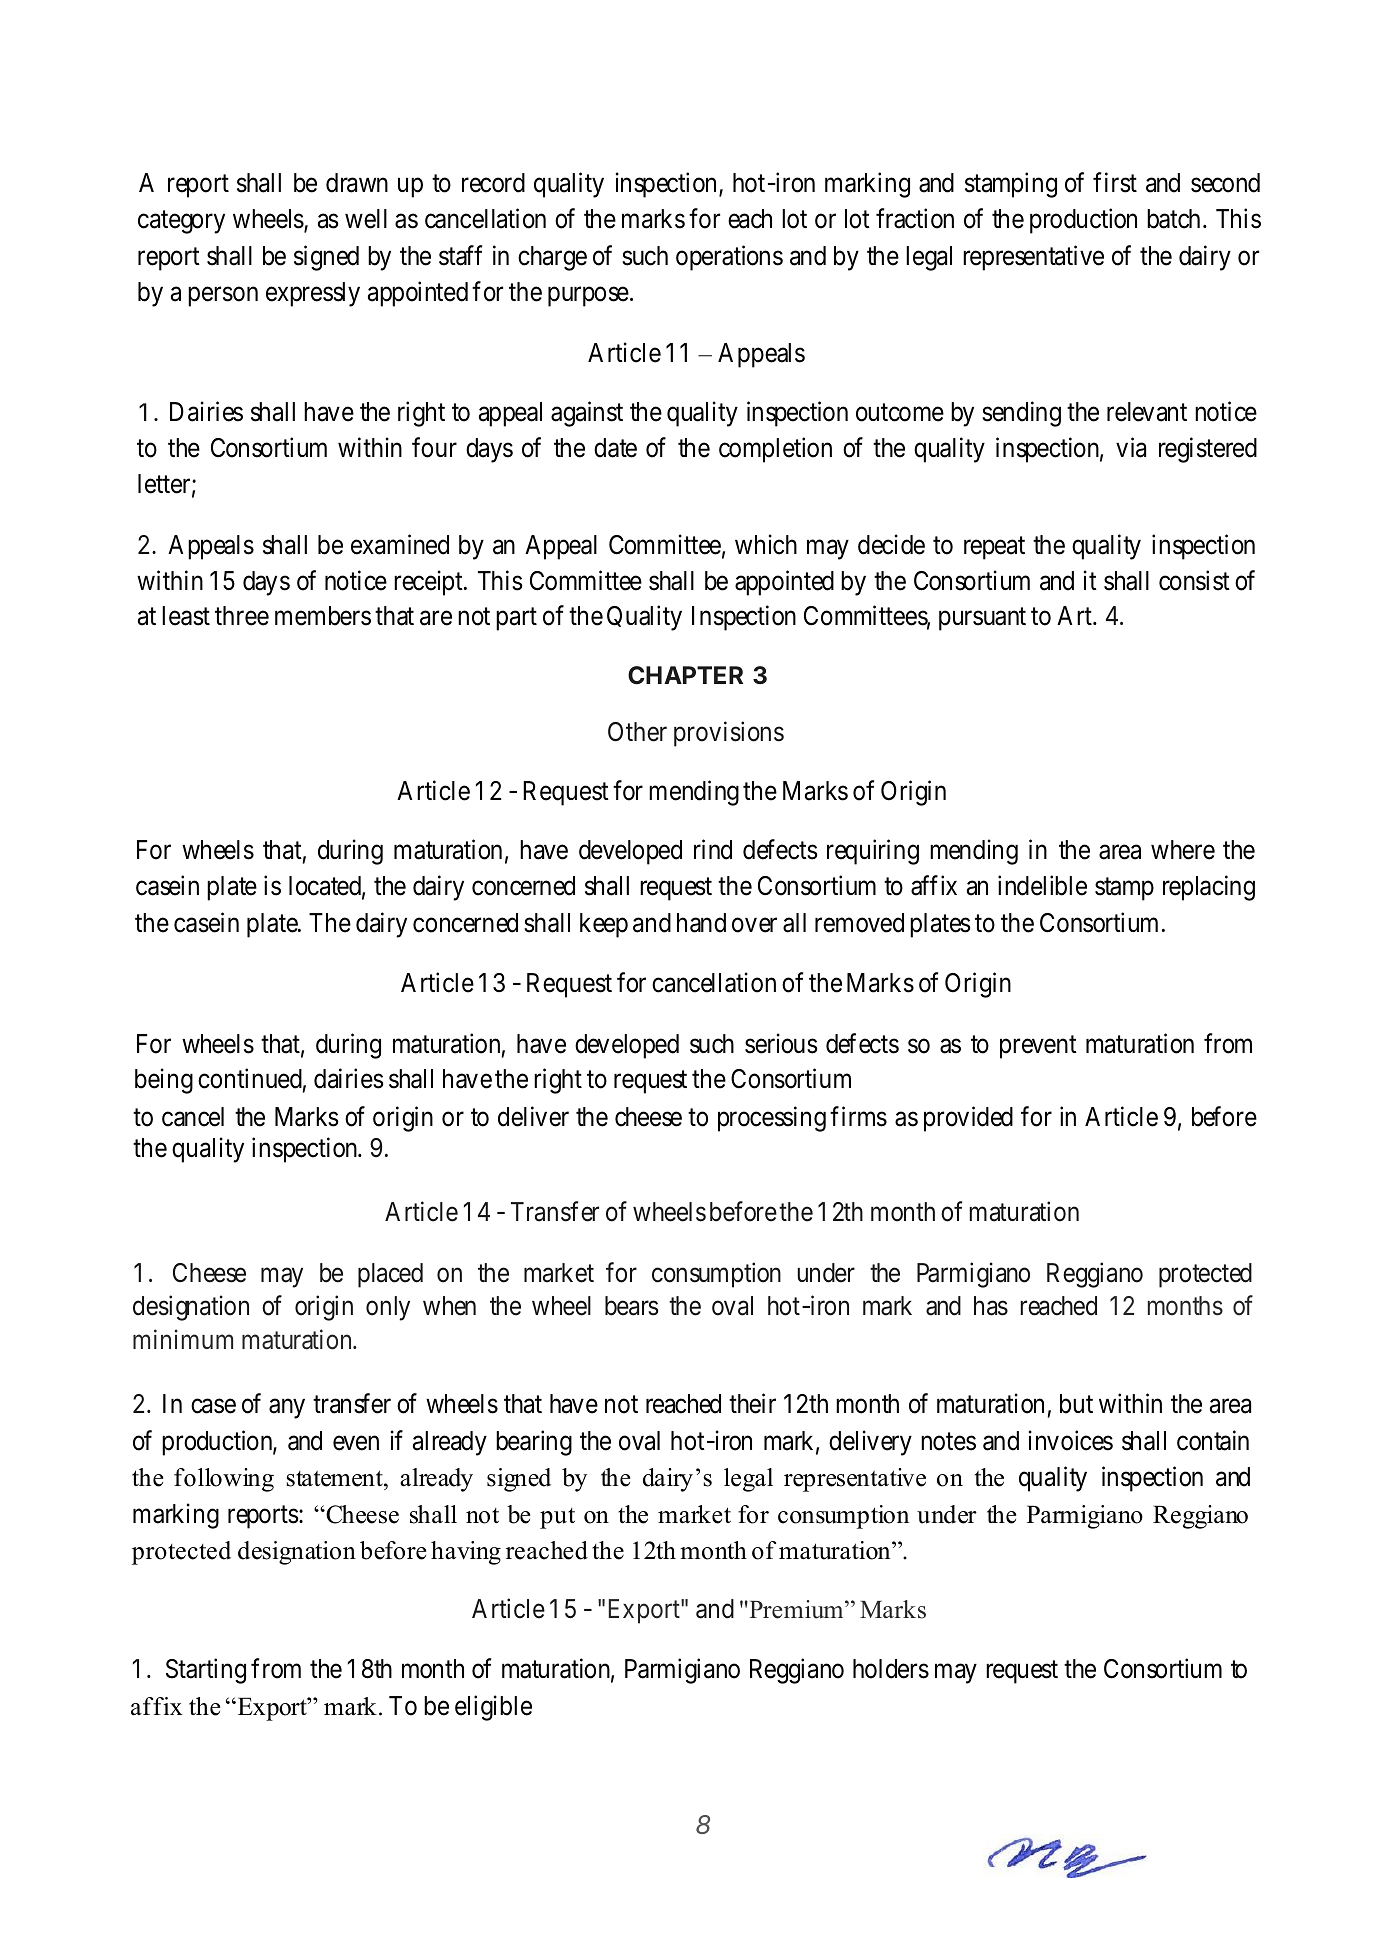 The height and width of the screenshot is (1944, 1375). What do you see at coordinates (1042, 886) in the screenshot?
I see `indelible` at bounding box center [1042, 886].
